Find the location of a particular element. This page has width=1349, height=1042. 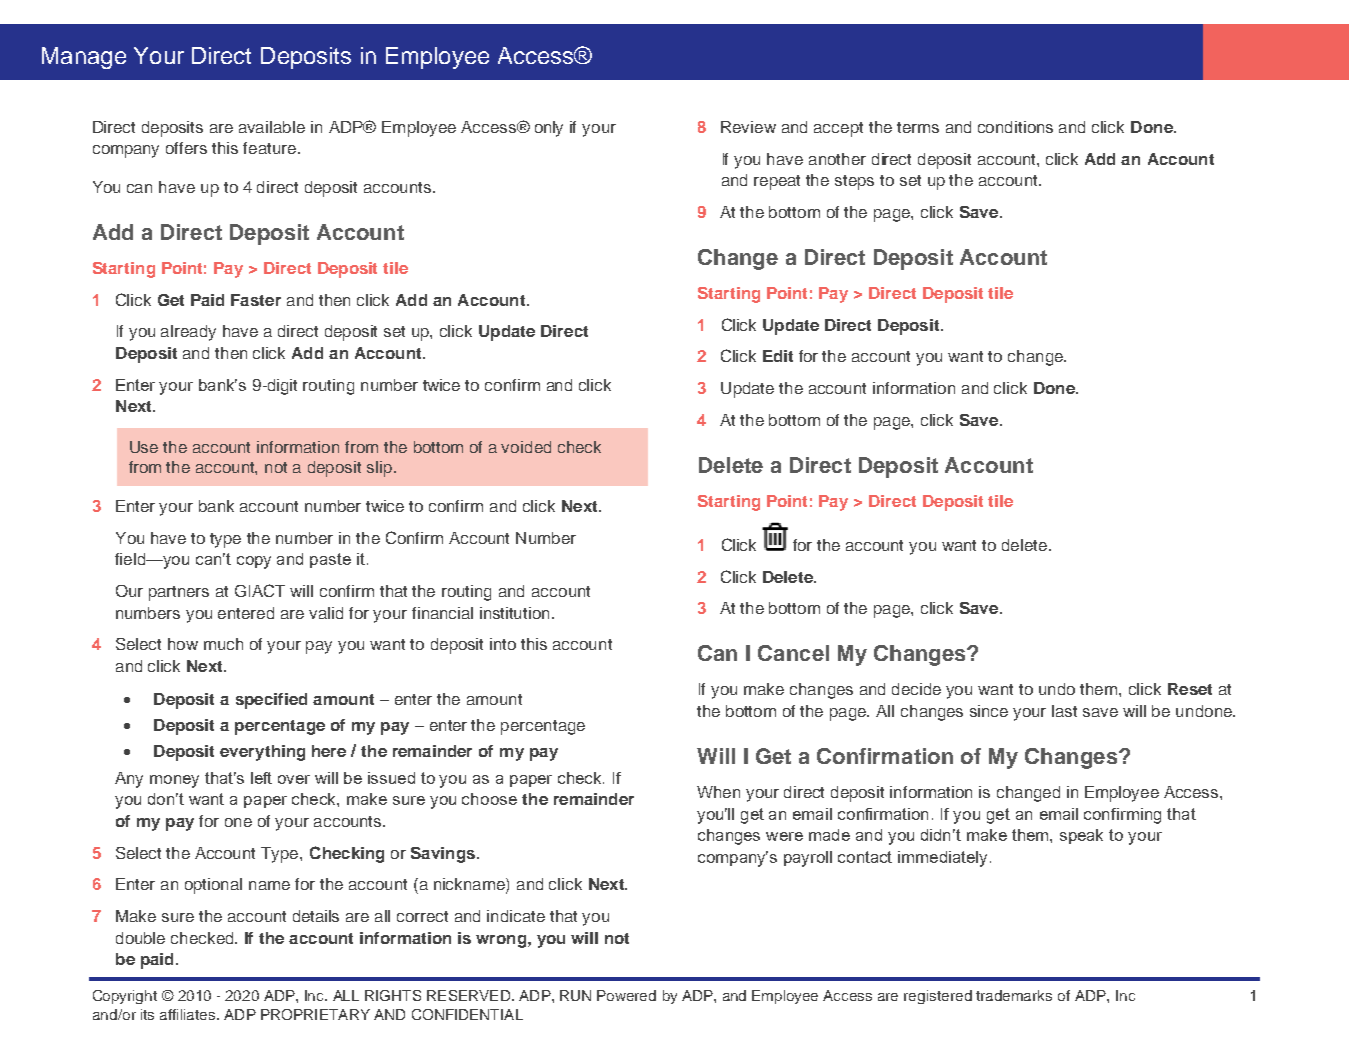

Reset is located at coordinates (1190, 689).
